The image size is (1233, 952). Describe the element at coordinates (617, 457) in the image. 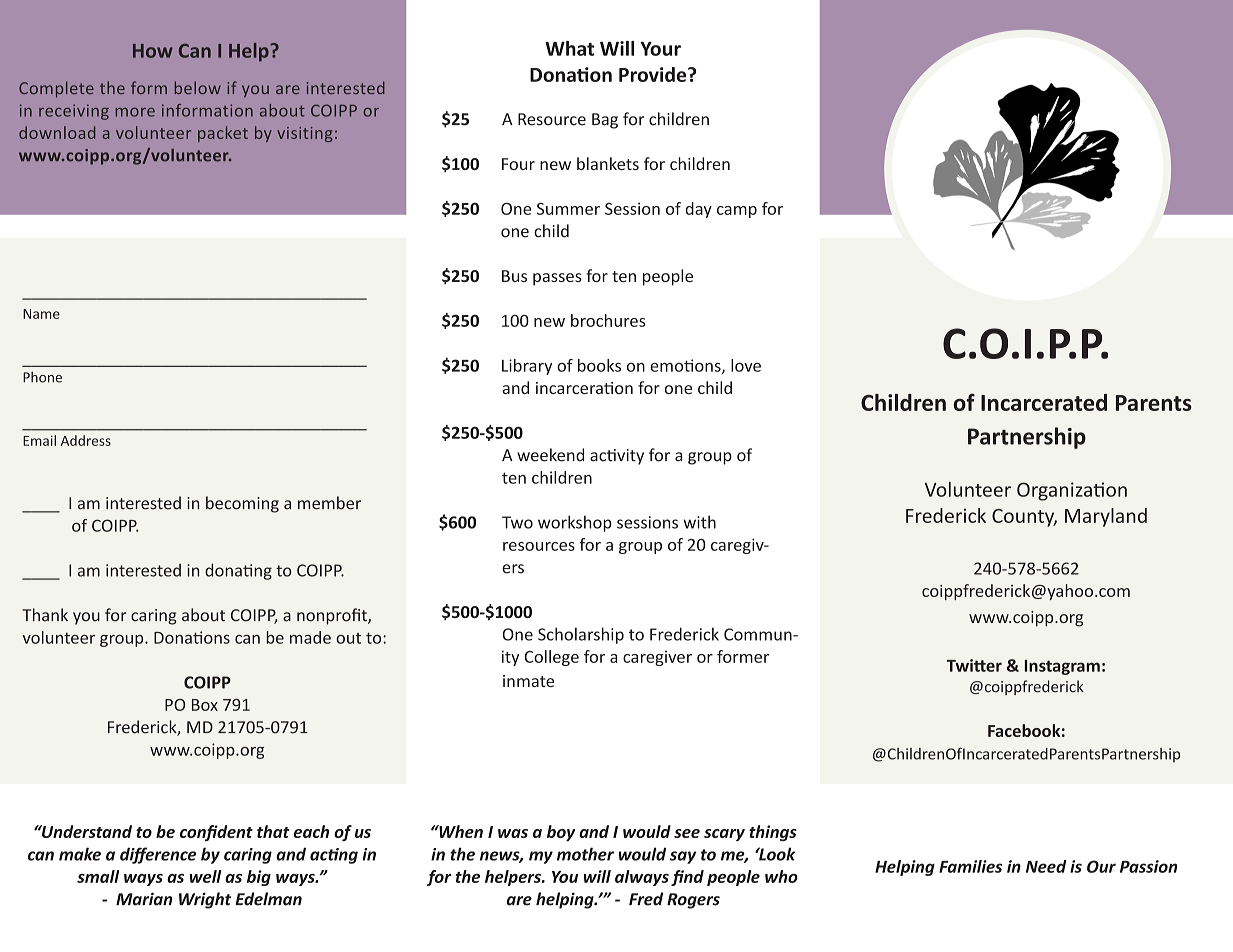

I see `activity` at that location.
